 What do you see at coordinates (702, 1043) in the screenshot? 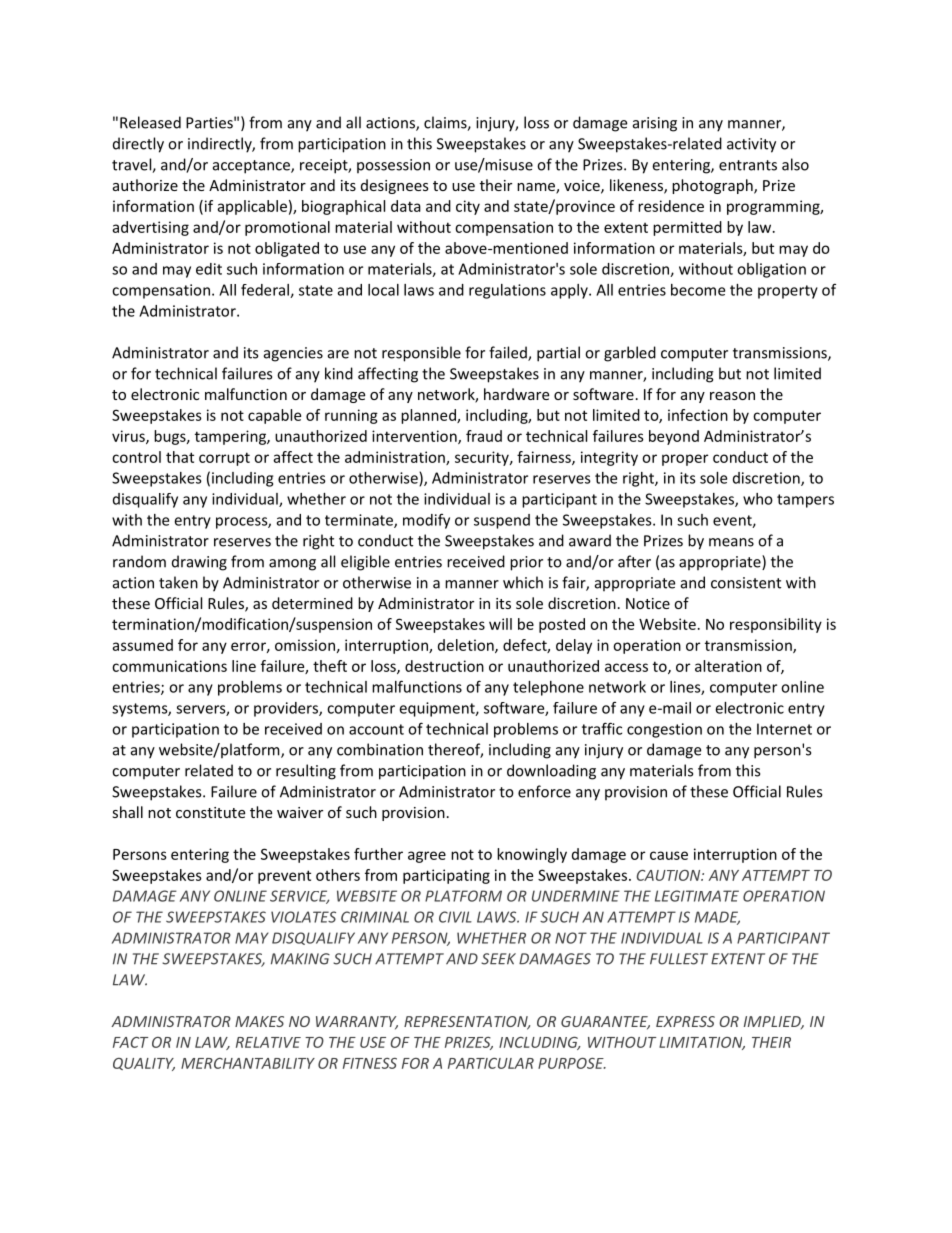
I see `LIMITATION` at bounding box center [702, 1043].
